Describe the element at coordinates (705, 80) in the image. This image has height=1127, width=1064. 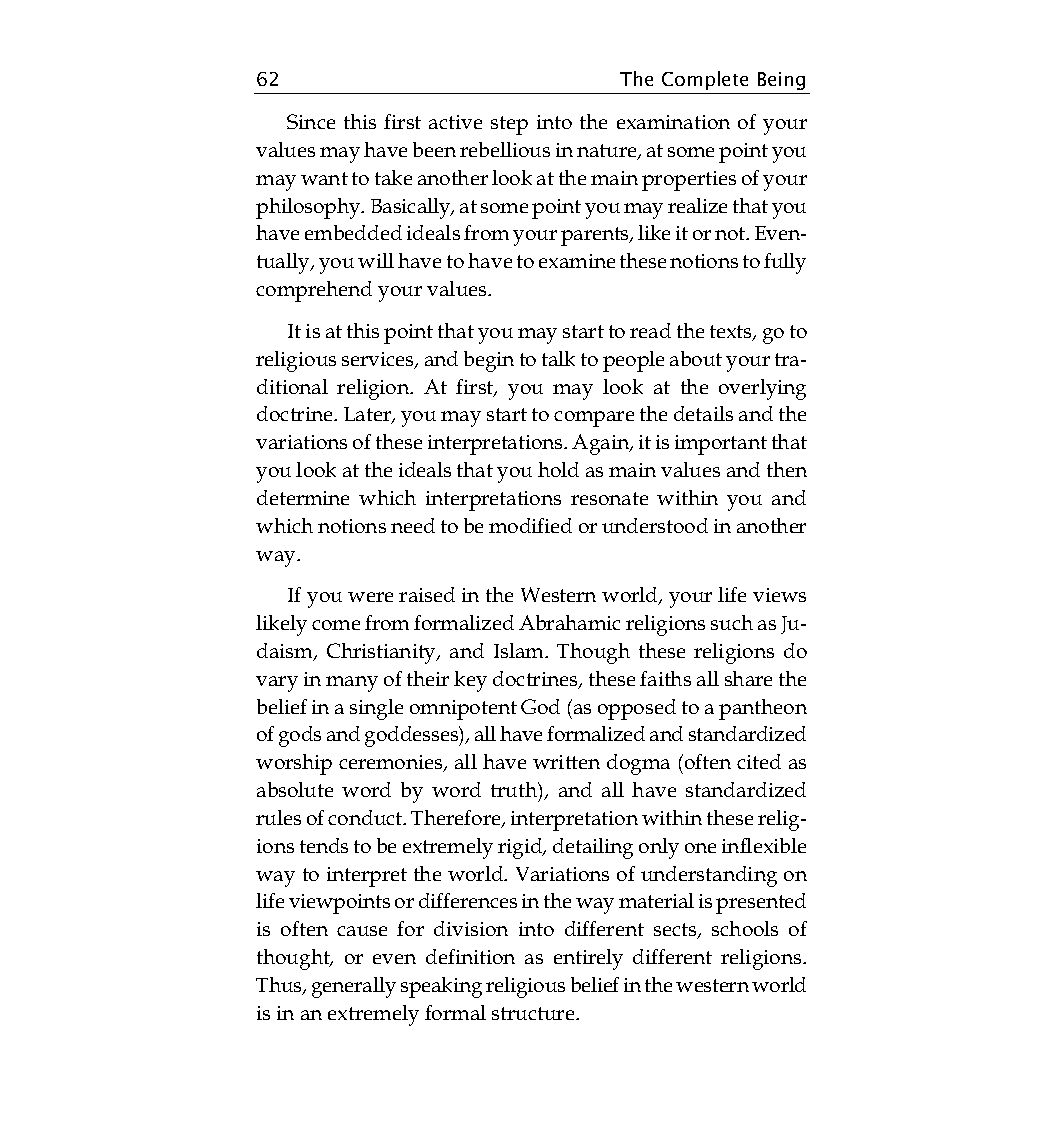
I see `Complete` at that location.
